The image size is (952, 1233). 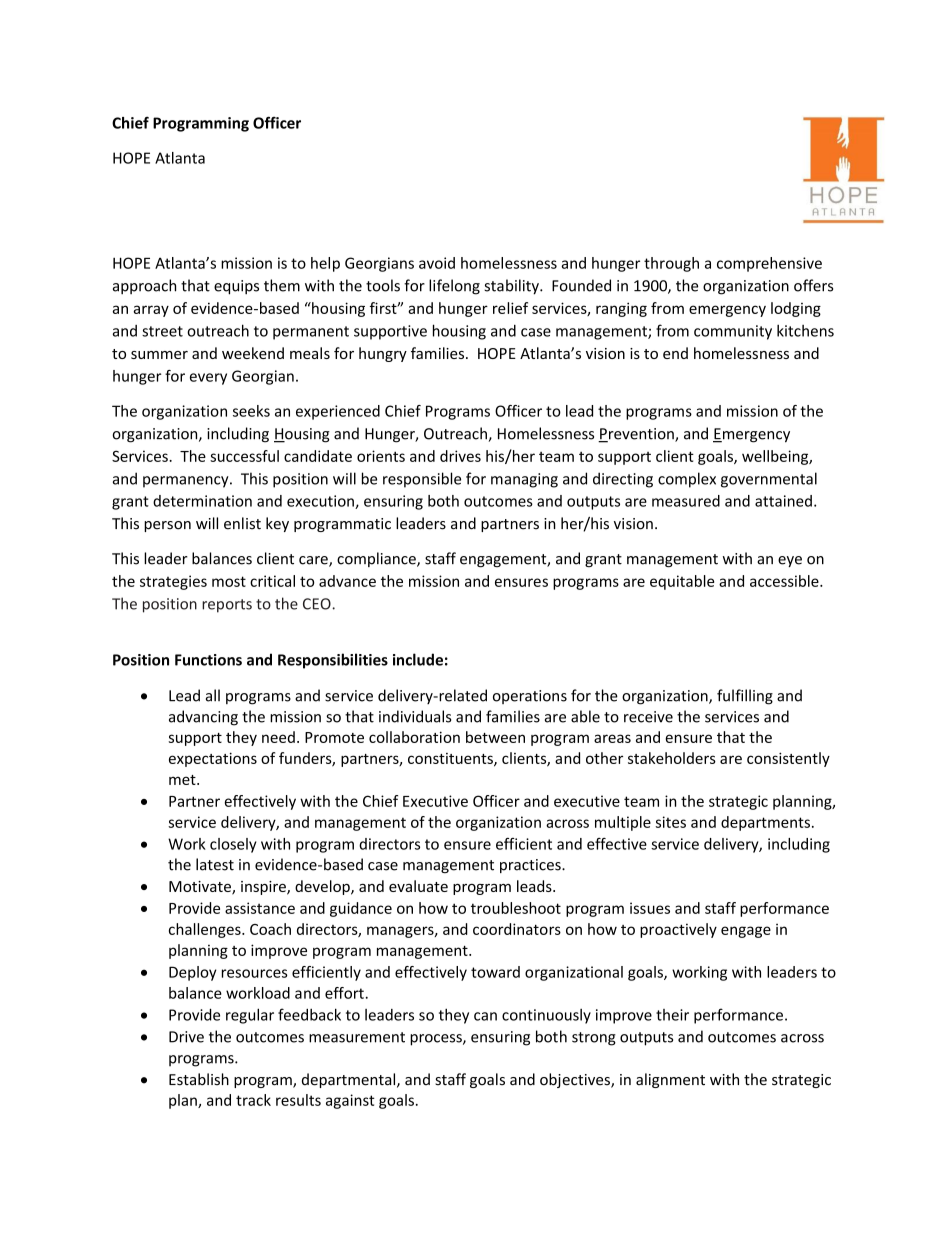 I want to click on Functions, so click(x=208, y=660).
